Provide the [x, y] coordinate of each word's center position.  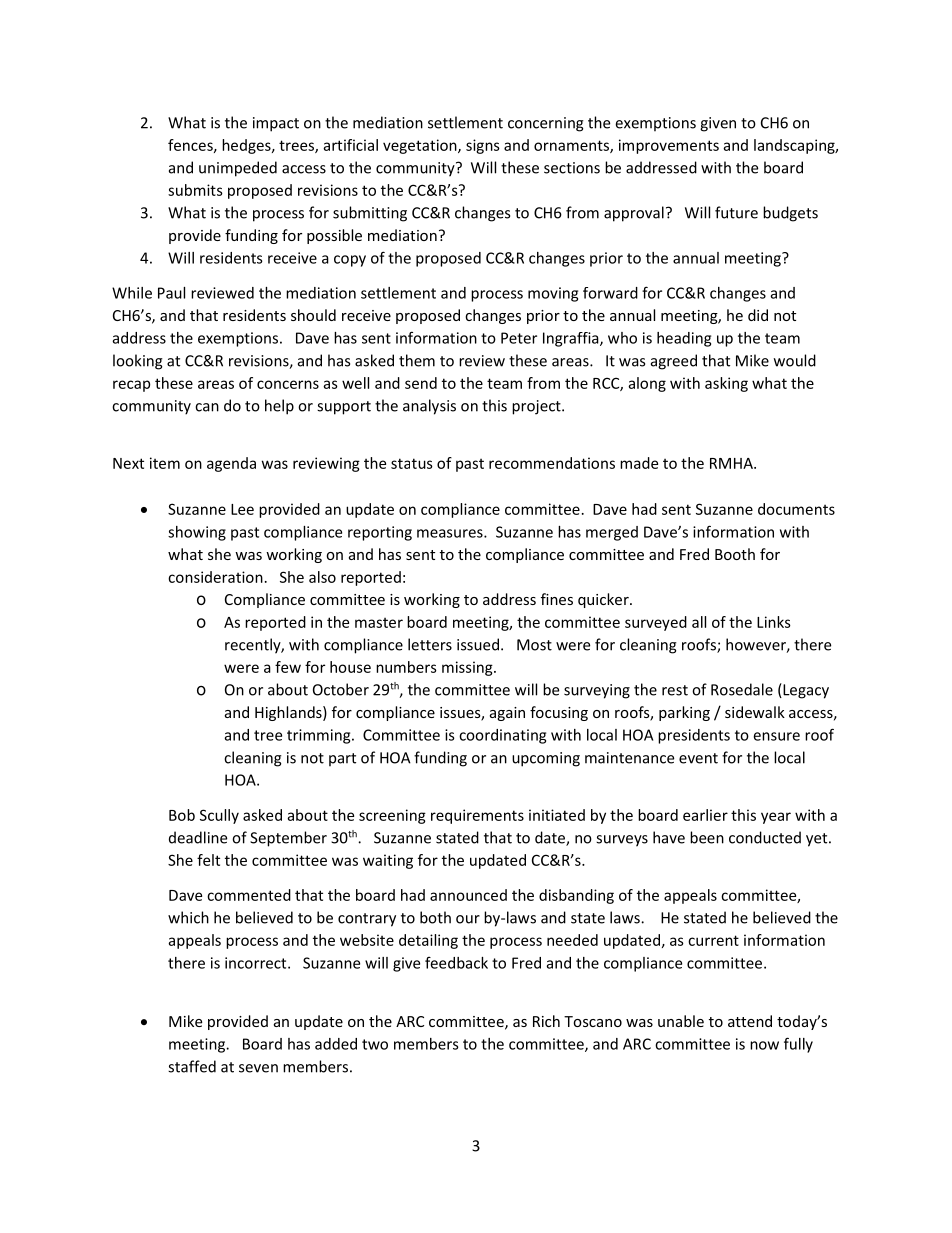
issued [478, 644]
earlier [705, 815]
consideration [215, 577]
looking [138, 362]
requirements [477, 816]
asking [726, 384]
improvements [669, 146]
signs [483, 146]
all [699, 622]
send [421, 383]
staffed [192, 1066]
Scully [219, 816]
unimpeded [238, 169]
